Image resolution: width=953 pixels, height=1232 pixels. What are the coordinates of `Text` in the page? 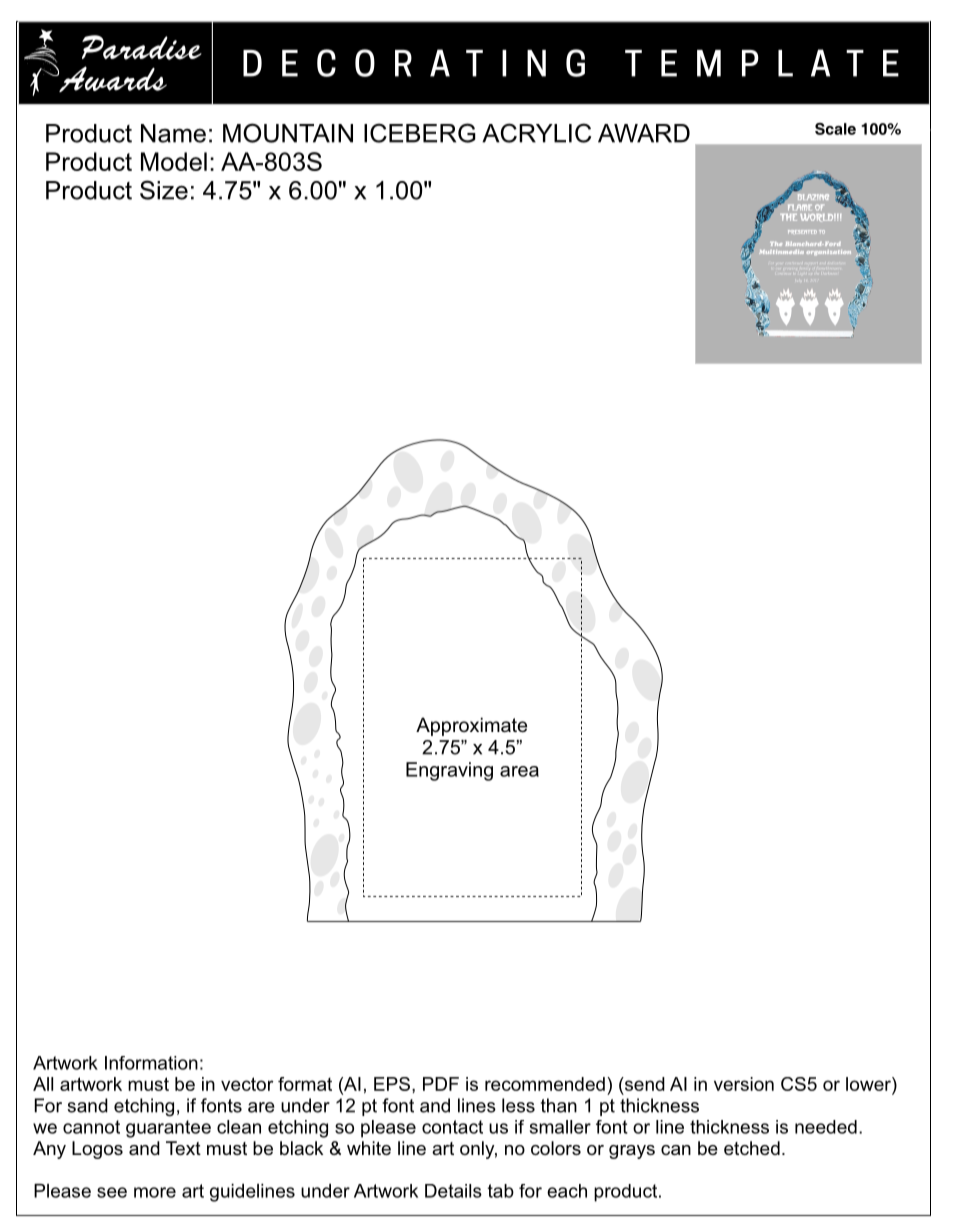 It's located at (183, 1148).
